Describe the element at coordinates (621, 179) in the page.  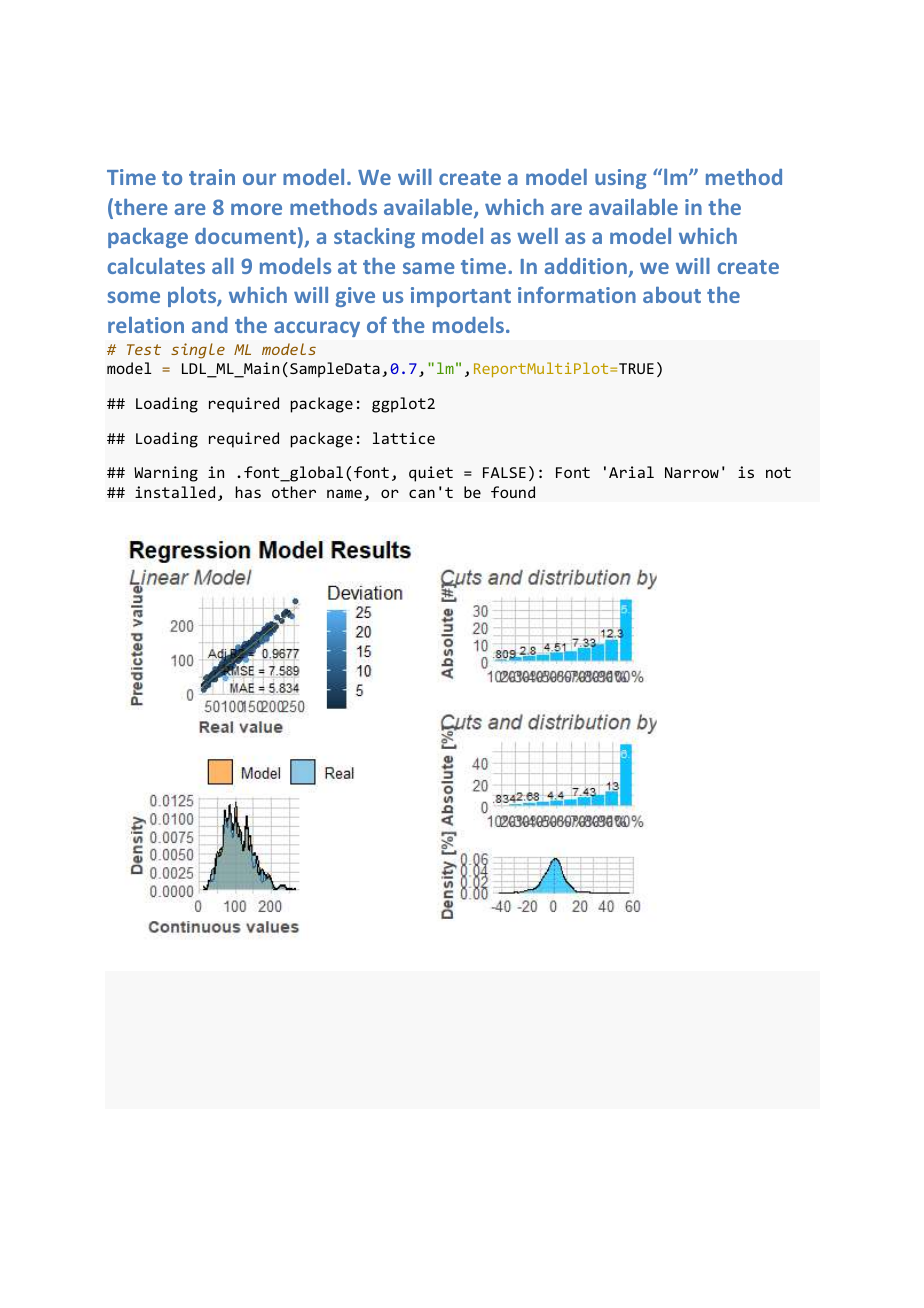
I see `using` at that location.
